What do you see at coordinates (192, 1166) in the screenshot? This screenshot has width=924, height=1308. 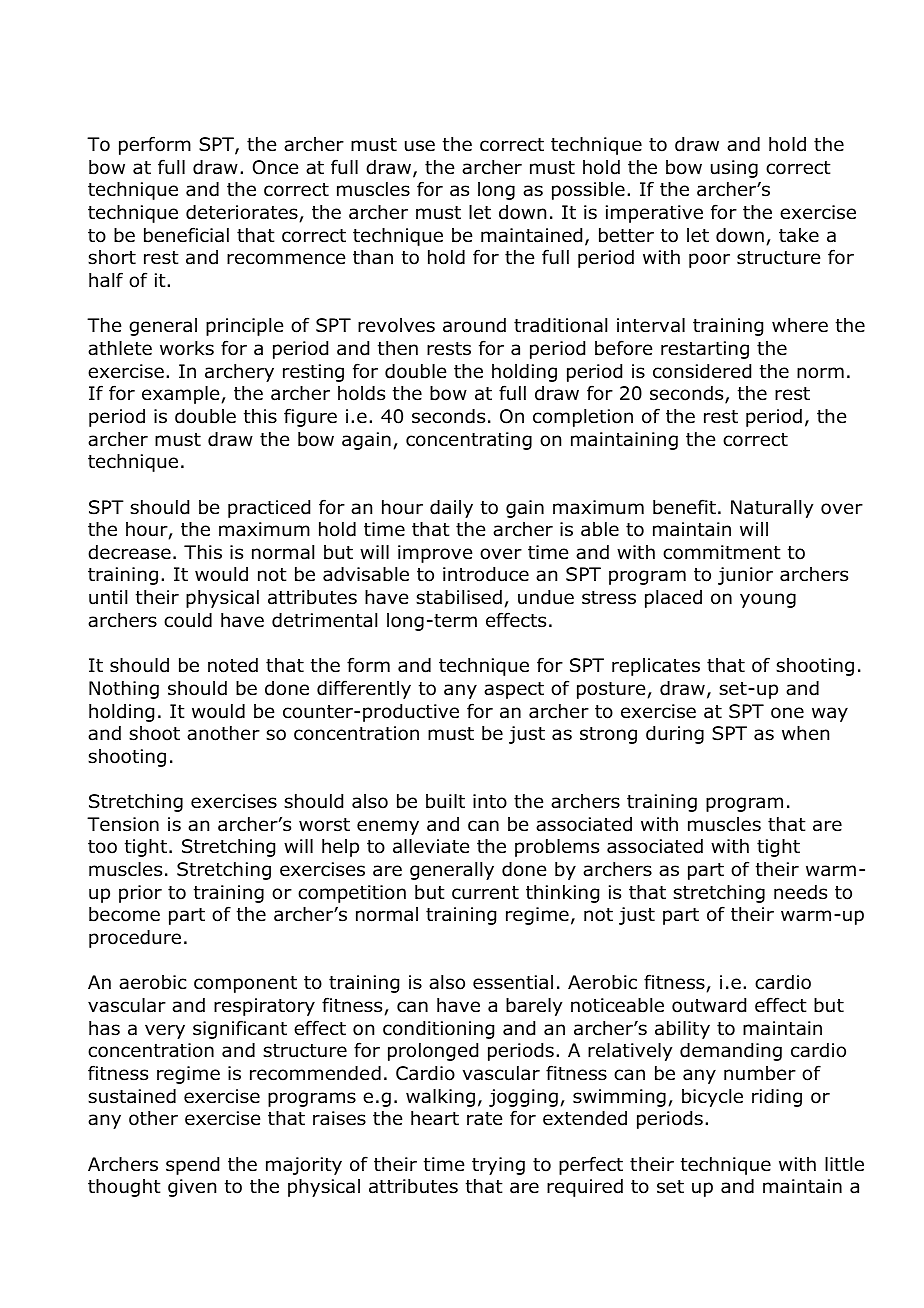 I see `spend` at bounding box center [192, 1166].
